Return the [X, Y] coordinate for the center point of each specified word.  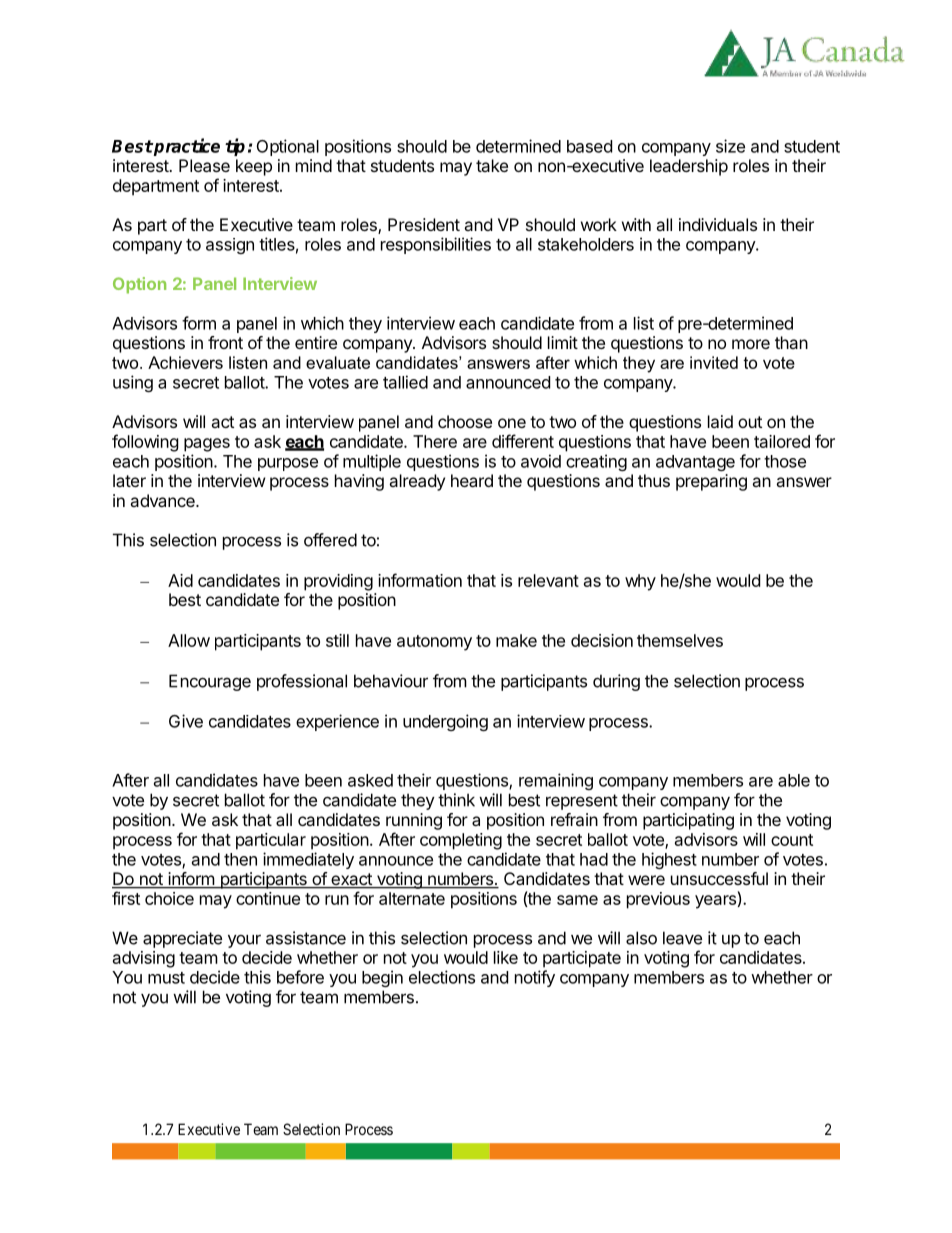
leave [682, 938]
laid [720, 421]
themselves [680, 640]
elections [442, 977]
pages [207, 445]
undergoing [445, 722]
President [424, 224]
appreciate [182, 939]
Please [204, 165]
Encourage [210, 682]
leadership [689, 167]
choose [465, 421]
